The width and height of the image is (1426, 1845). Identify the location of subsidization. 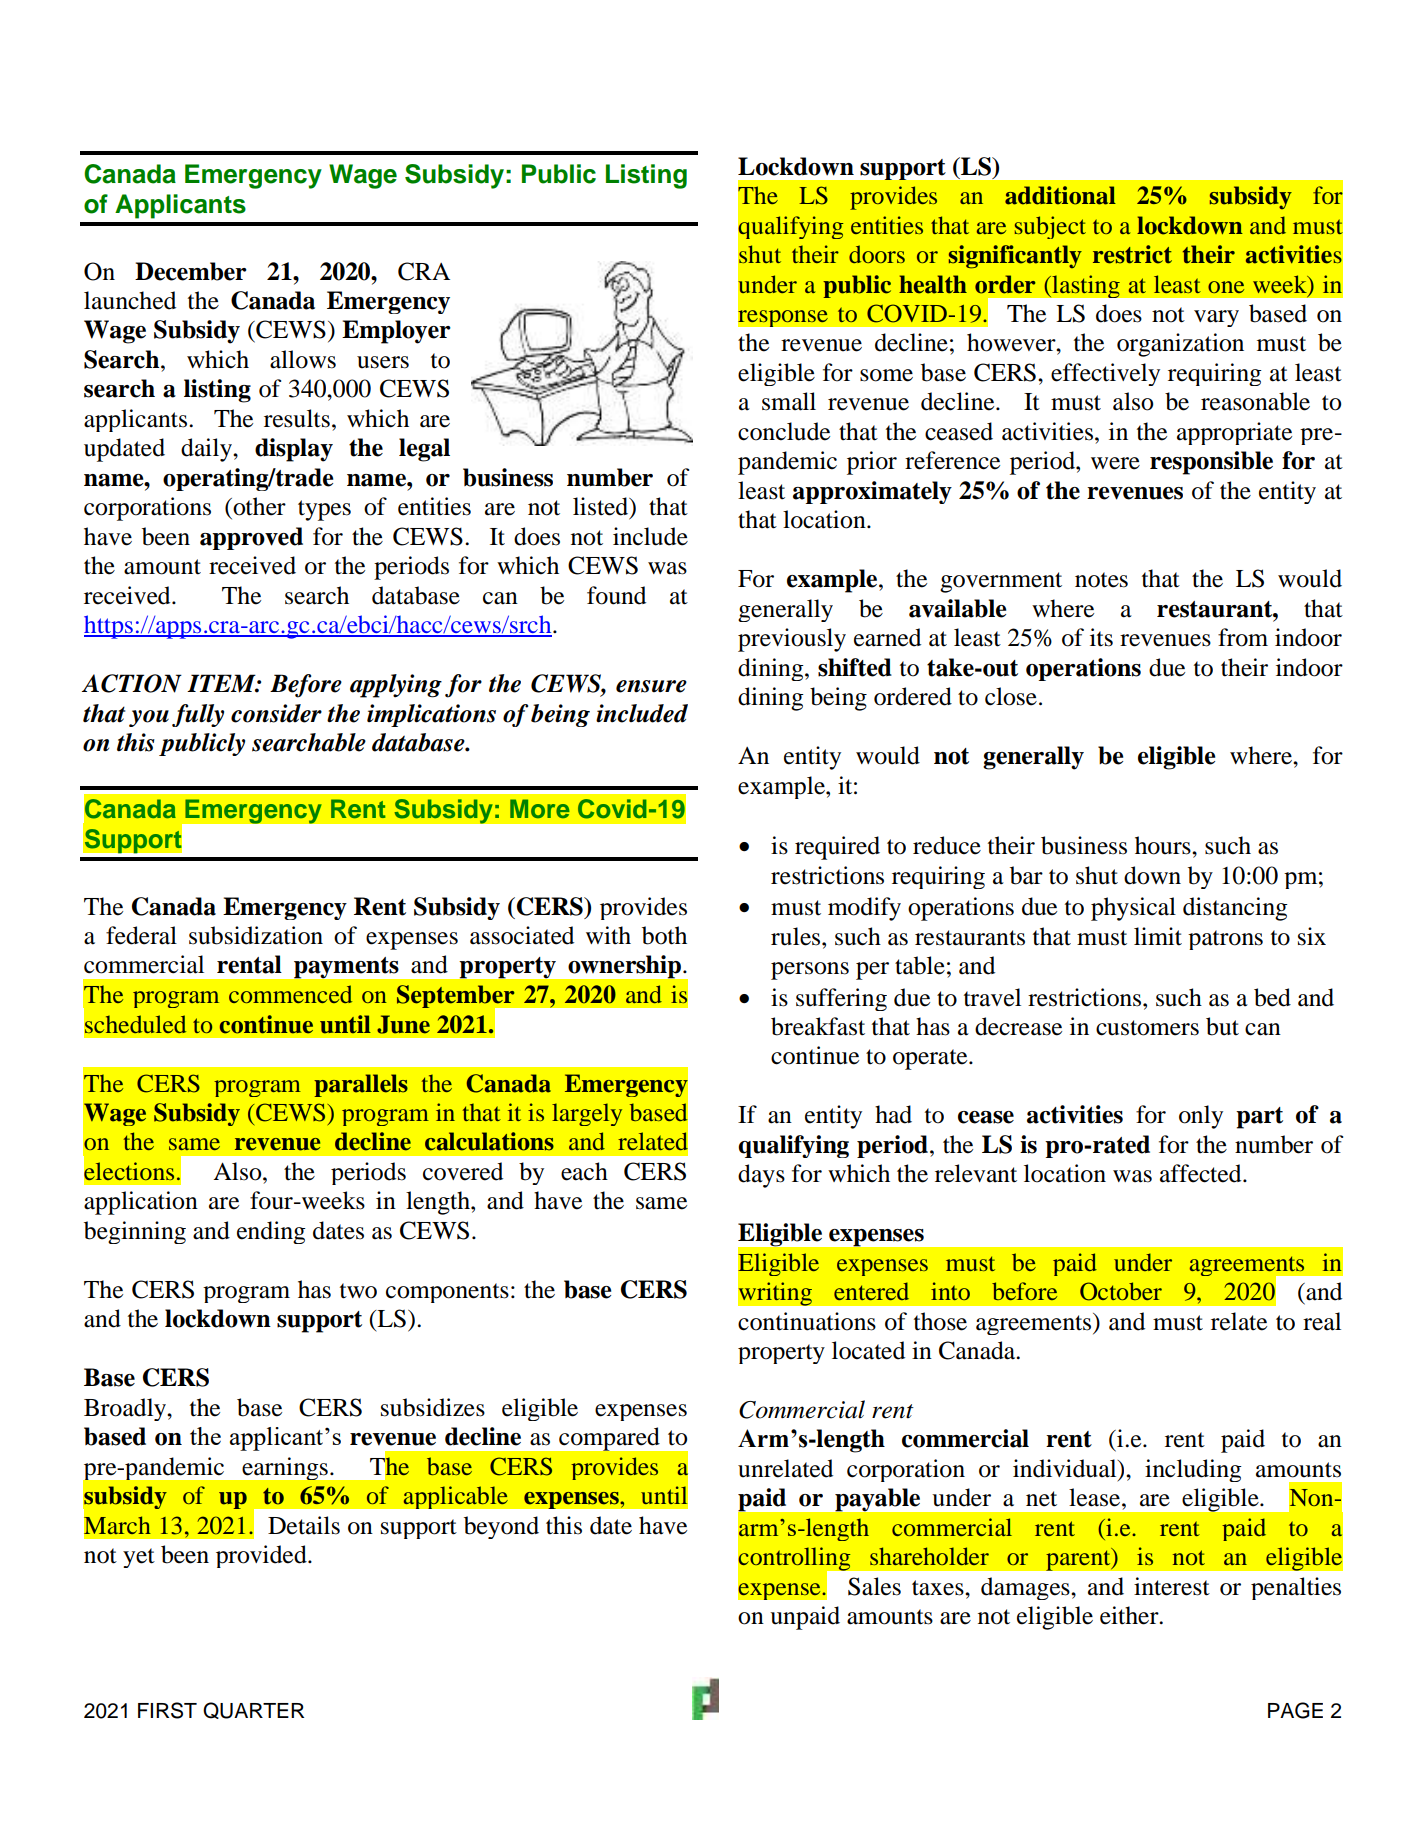
(256, 935).
